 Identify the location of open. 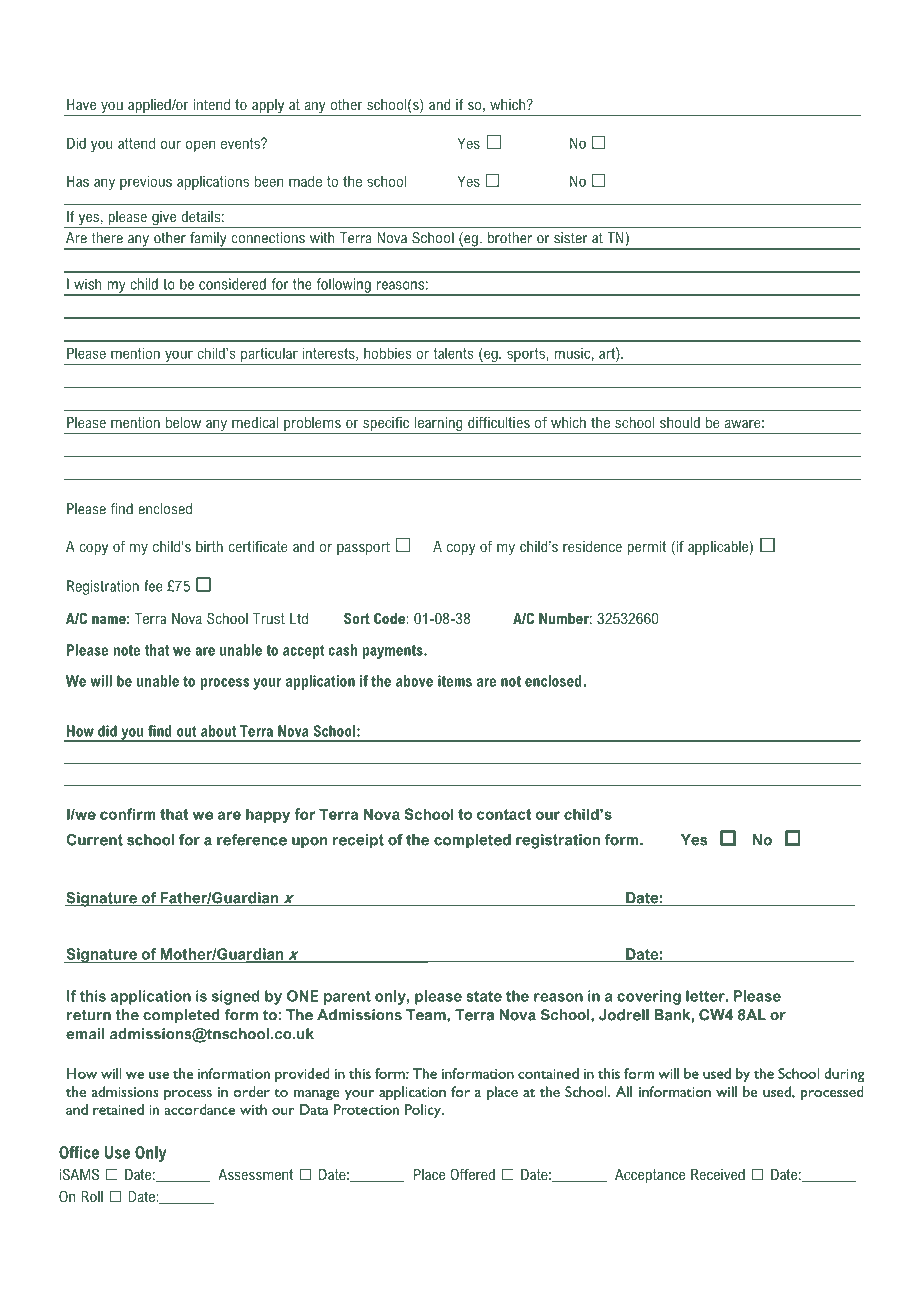
(200, 146).
